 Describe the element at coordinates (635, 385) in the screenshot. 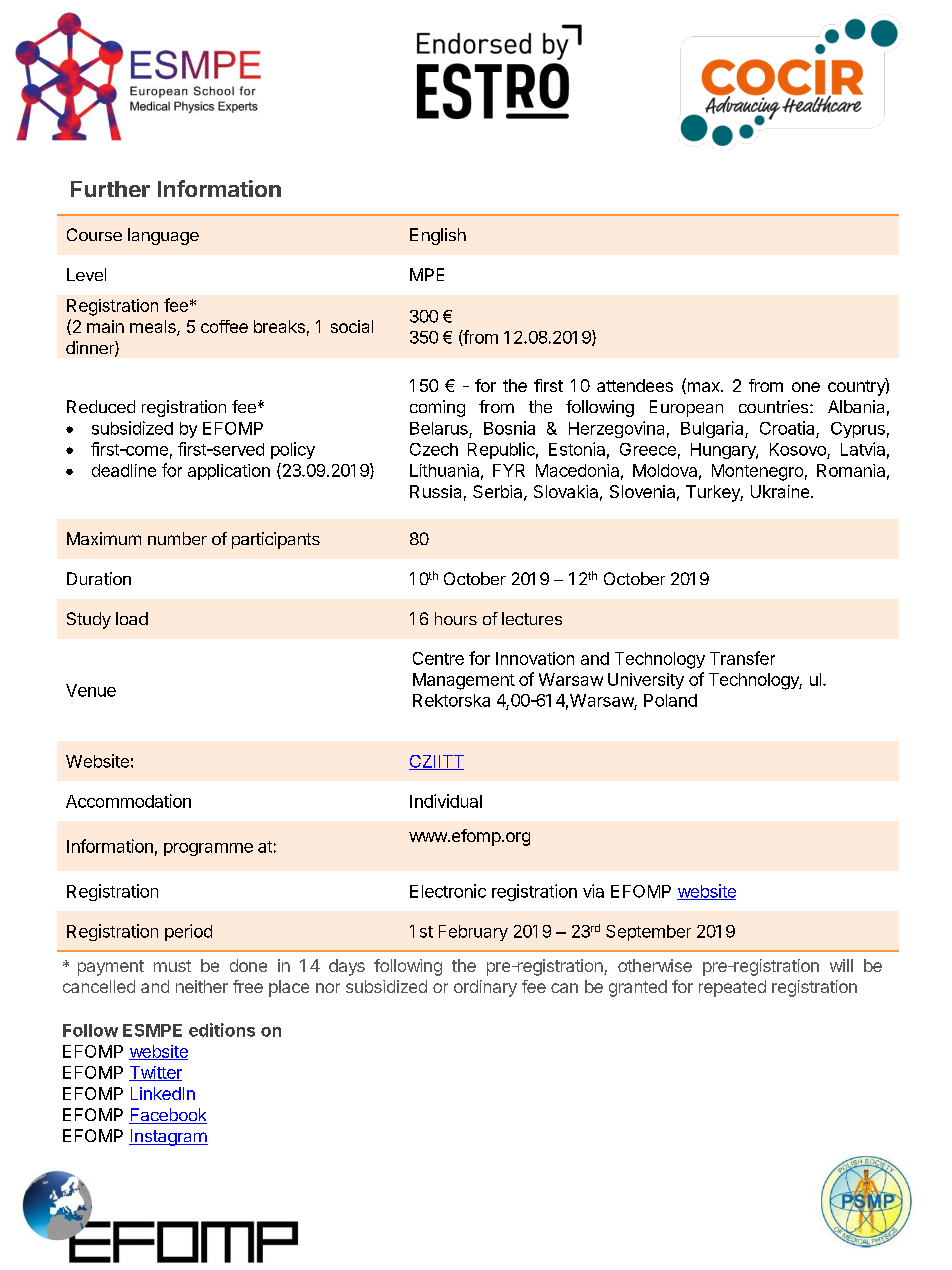

I see `attendees` at that location.
